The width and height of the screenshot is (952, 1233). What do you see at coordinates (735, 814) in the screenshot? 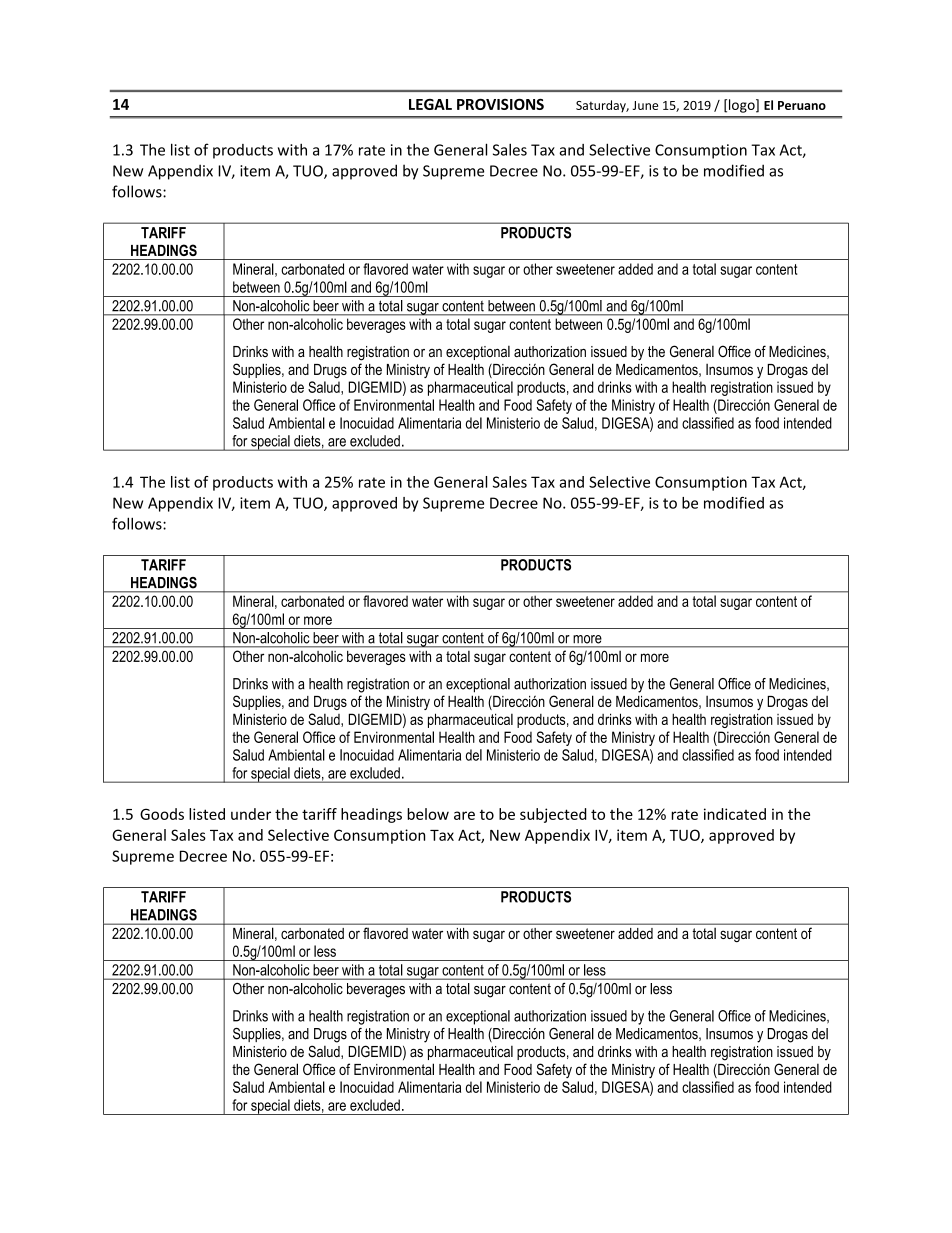
I see `indicated` at bounding box center [735, 814].
